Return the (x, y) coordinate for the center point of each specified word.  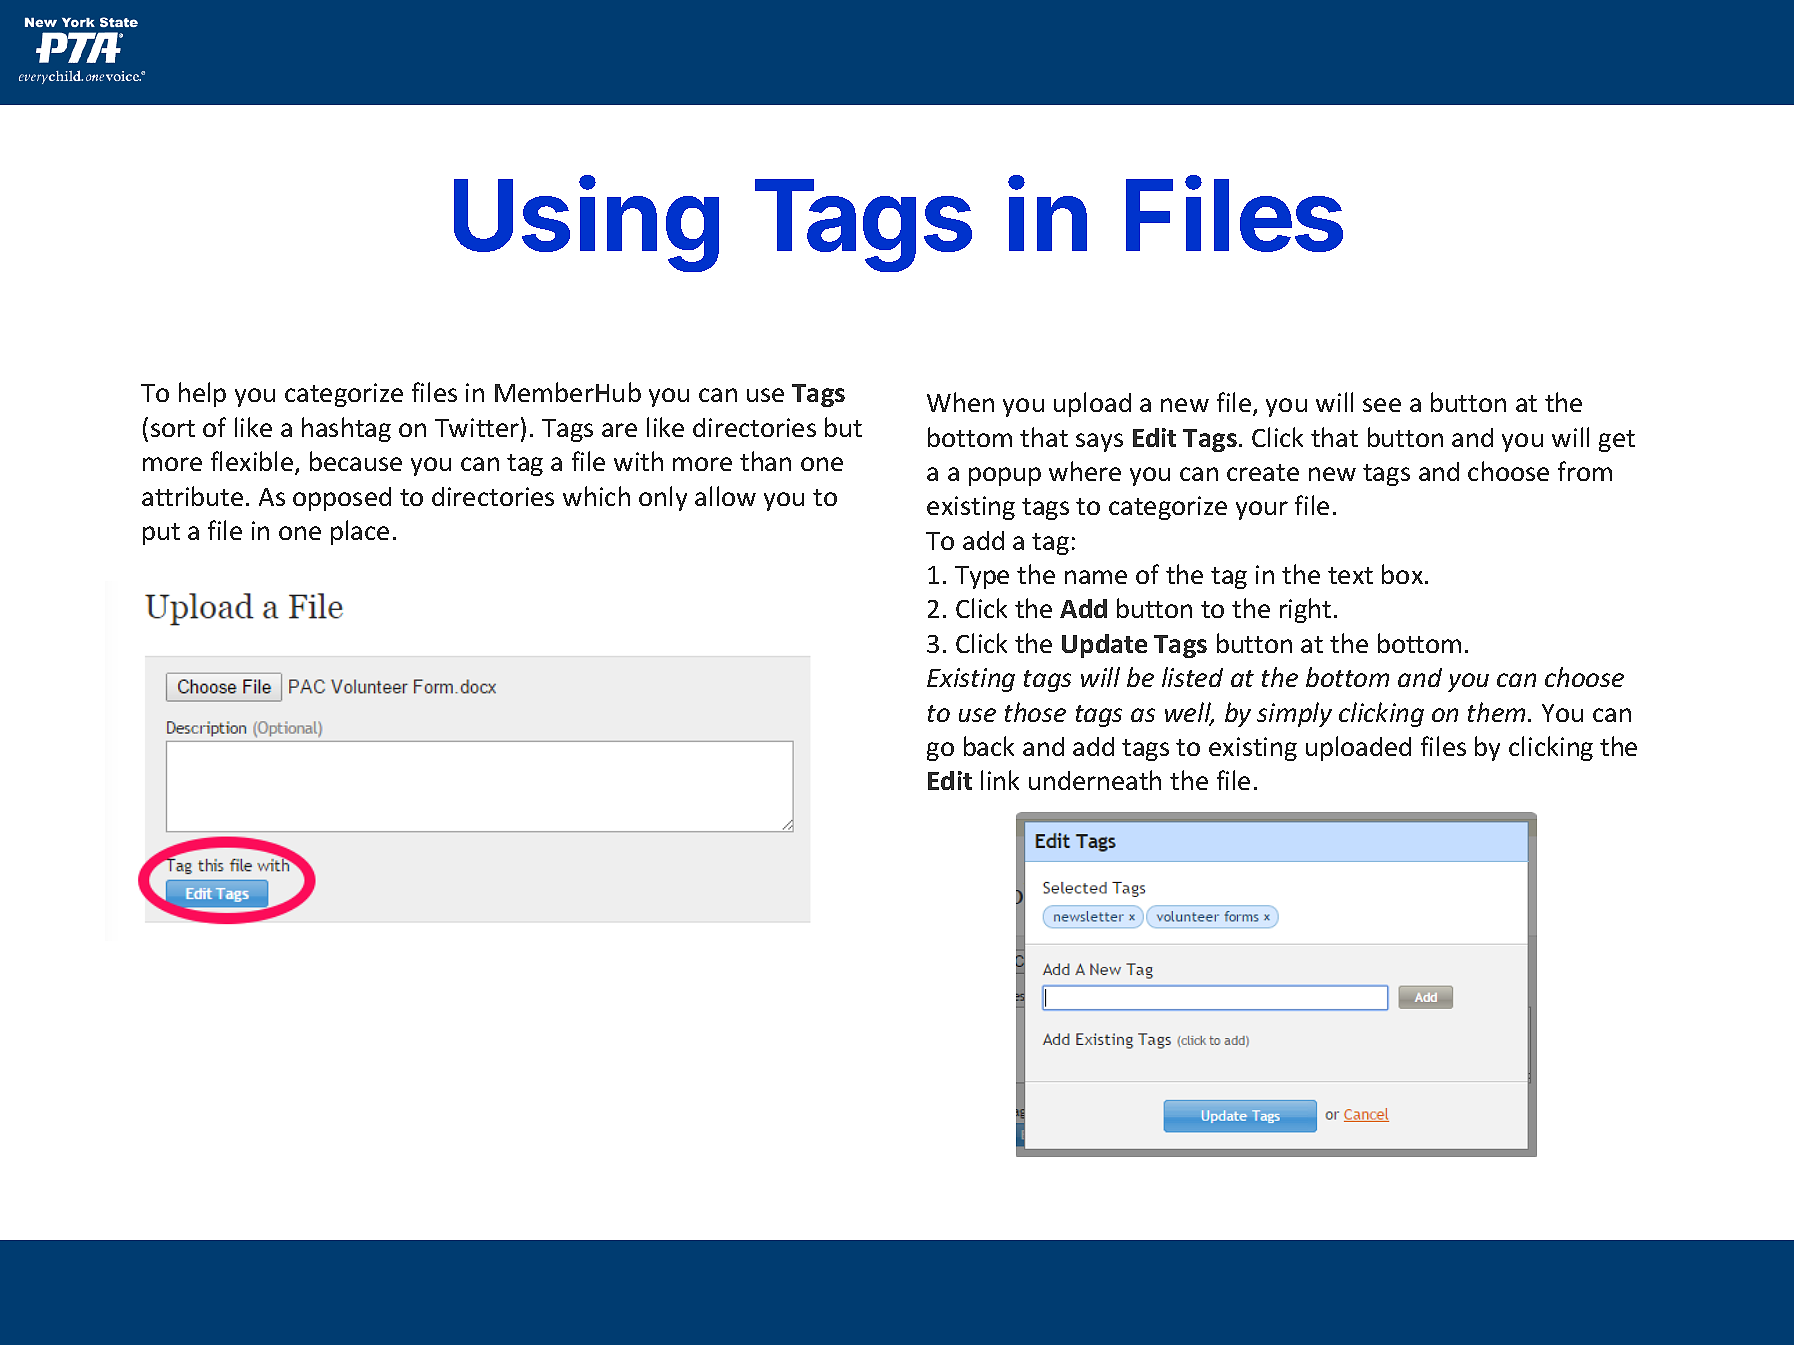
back (989, 746)
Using (586, 224)
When (960, 402)
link (1000, 780)
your (1262, 510)
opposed (342, 499)
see (1382, 405)
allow (725, 496)
